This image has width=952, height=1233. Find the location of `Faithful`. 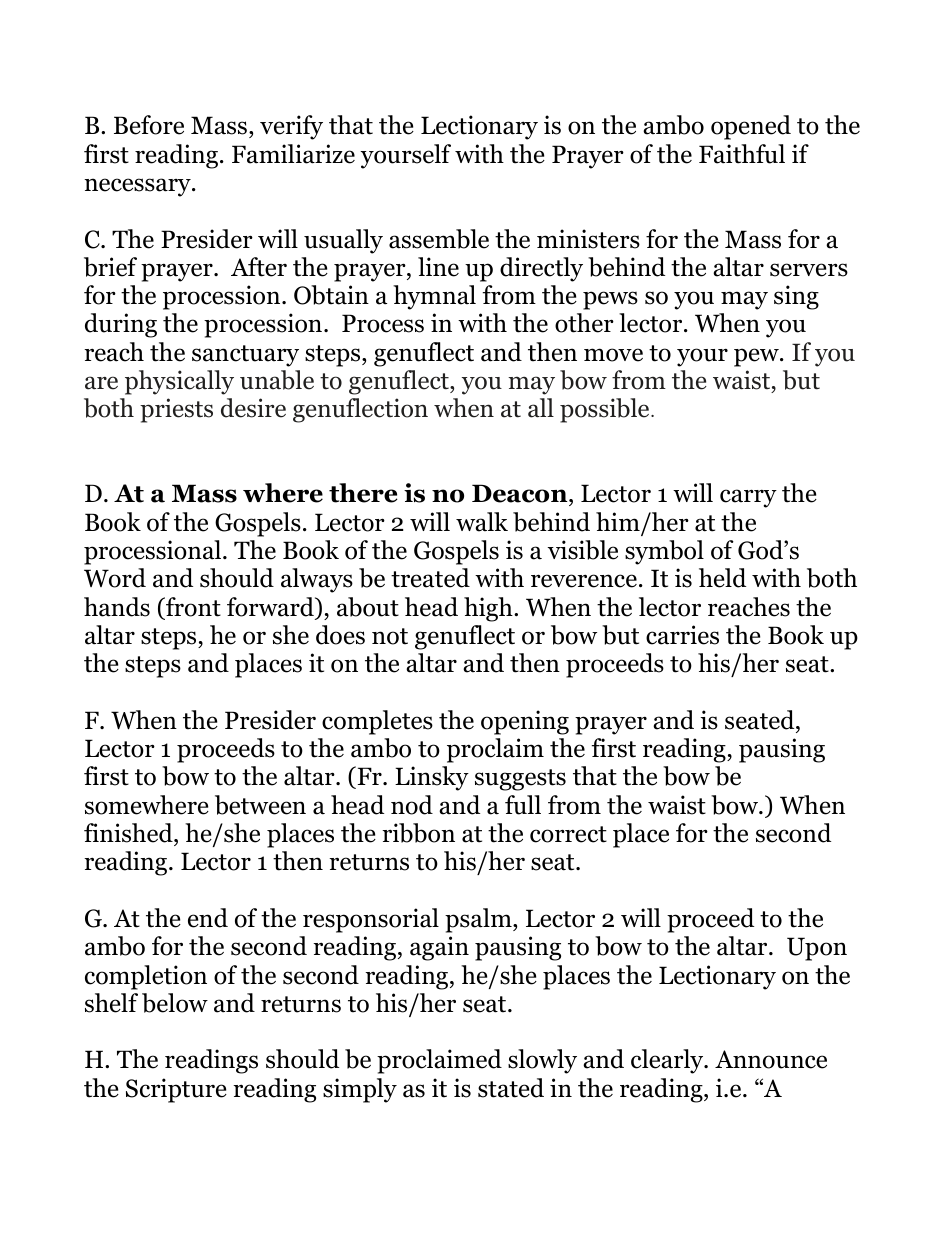

Faithful is located at coordinates (742, 154).
